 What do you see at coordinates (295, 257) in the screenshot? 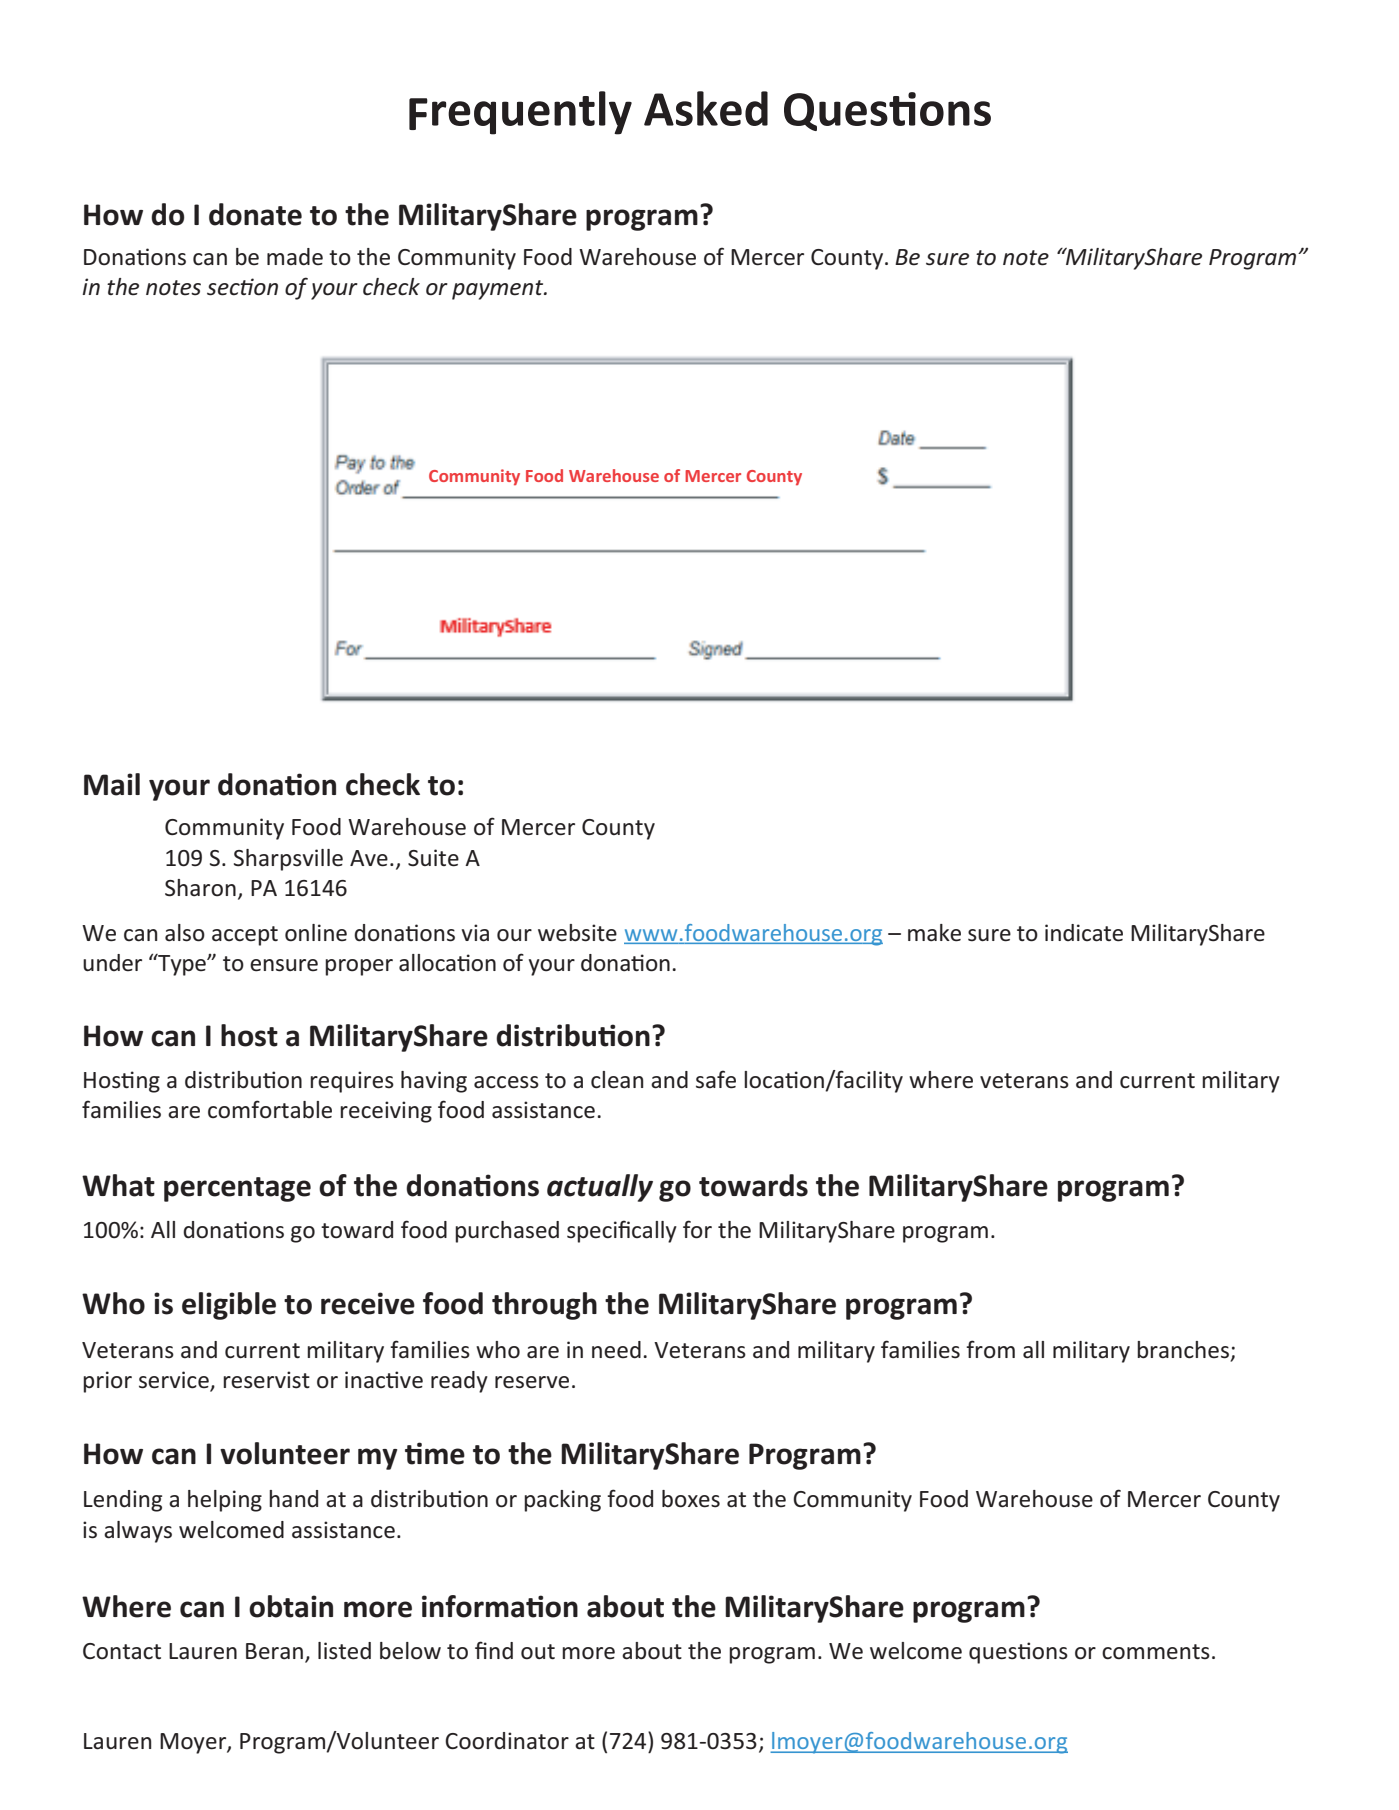
I see `made` at bounding box center [295, 257].
